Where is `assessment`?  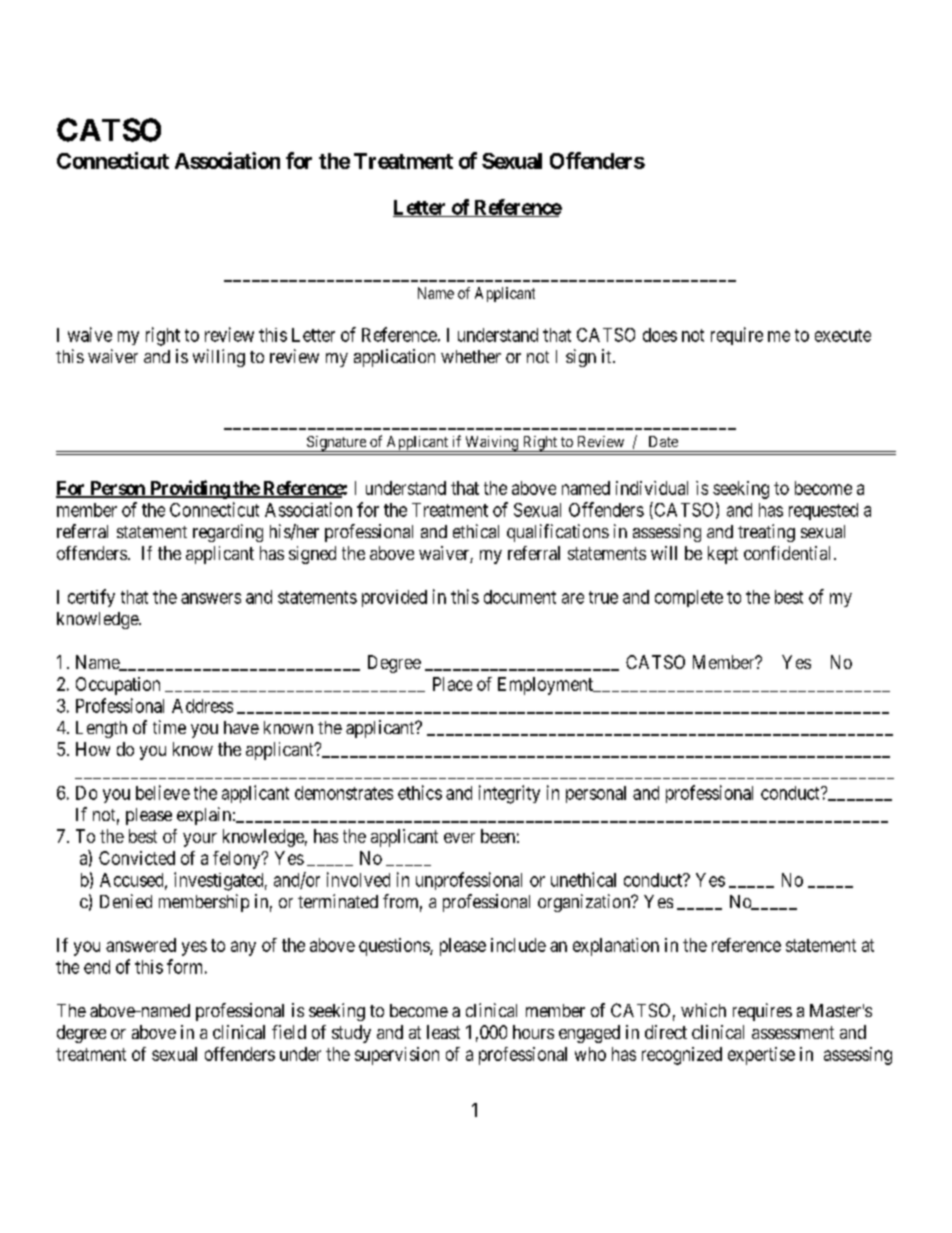
assessment is located at coordinates (793, 1032).
